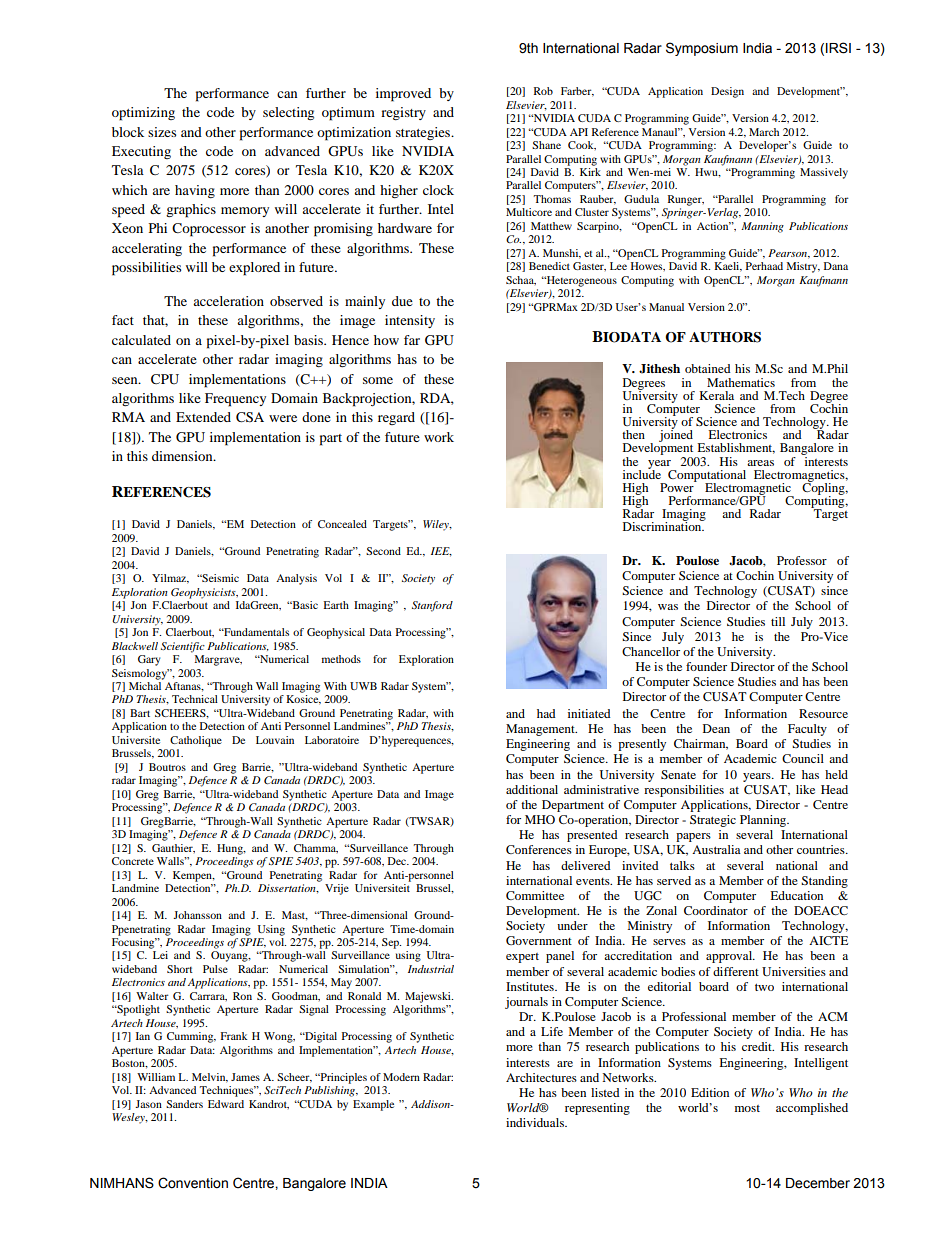 This page has height=1233, width=952. What do you see at coordinates (396, 418) in the page?
I see `regard` at bounding box center [396, 418].
